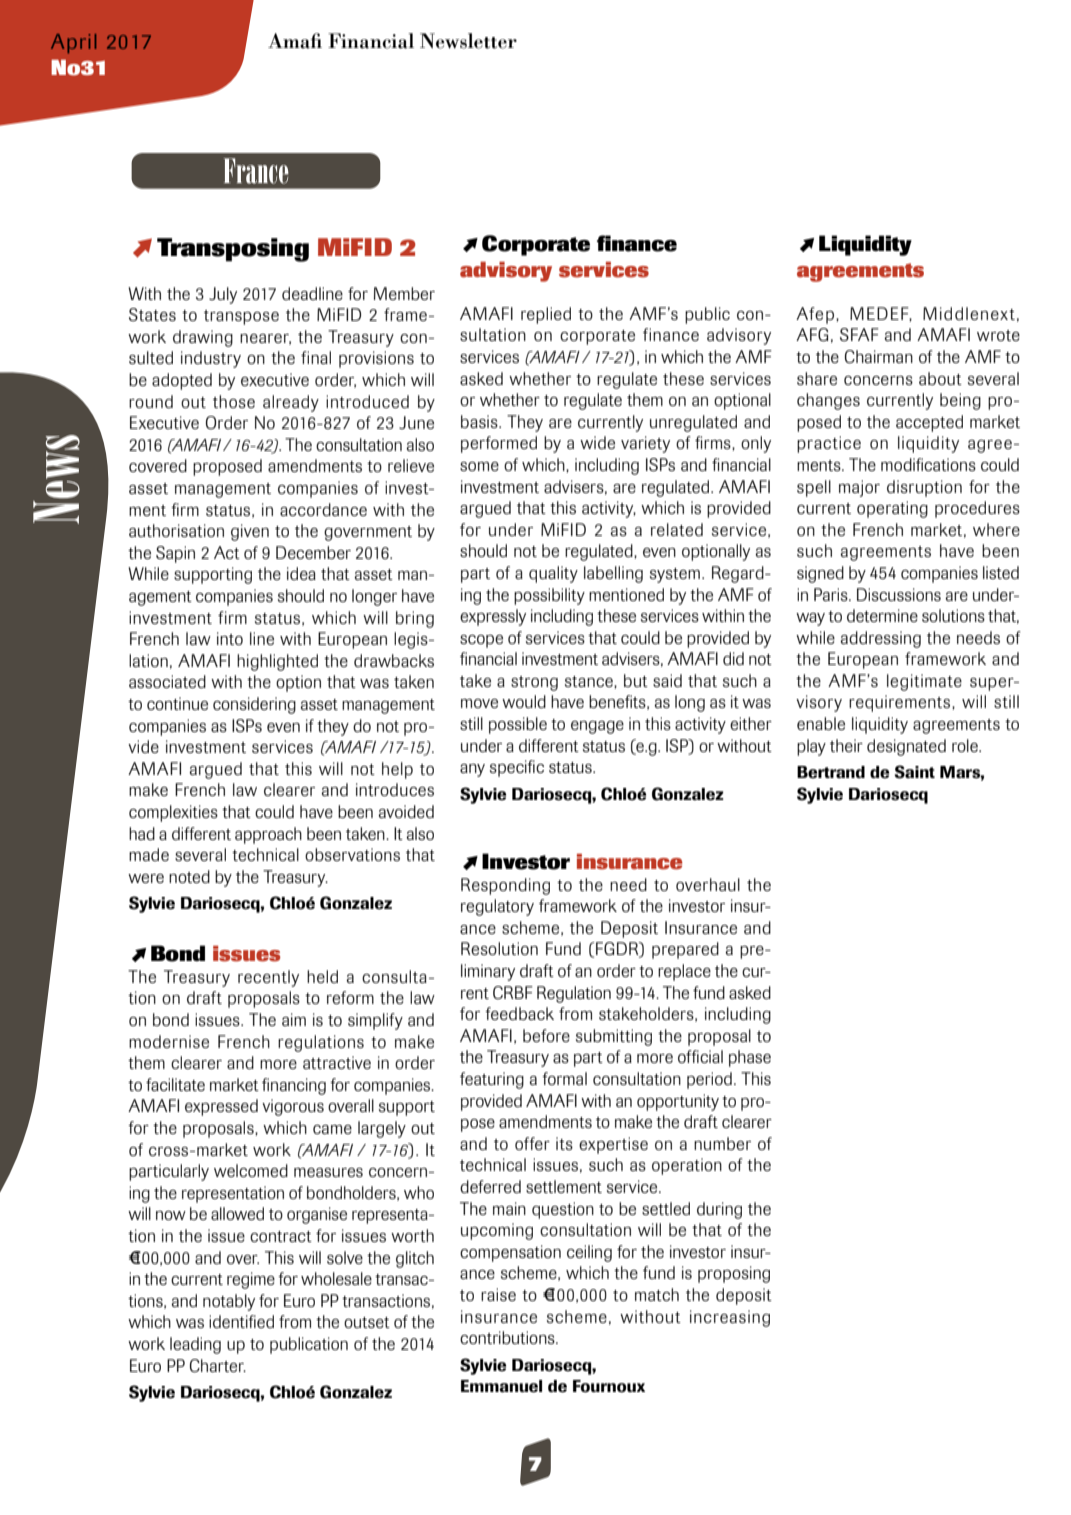 The image size is (1071, 1515). I want to click on Member, so click(404, 293).
